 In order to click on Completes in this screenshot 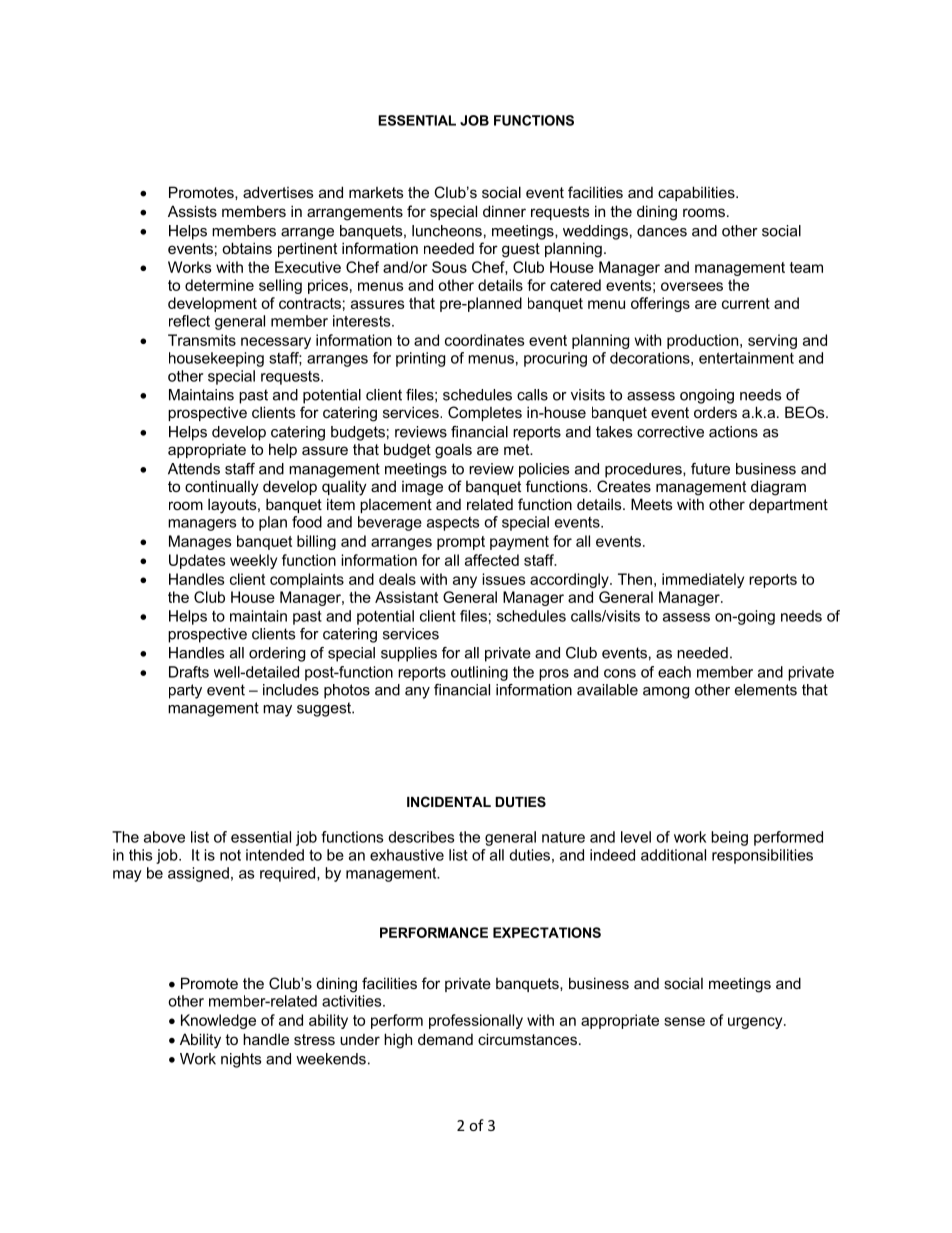, I will do `click(485, 413)`.
